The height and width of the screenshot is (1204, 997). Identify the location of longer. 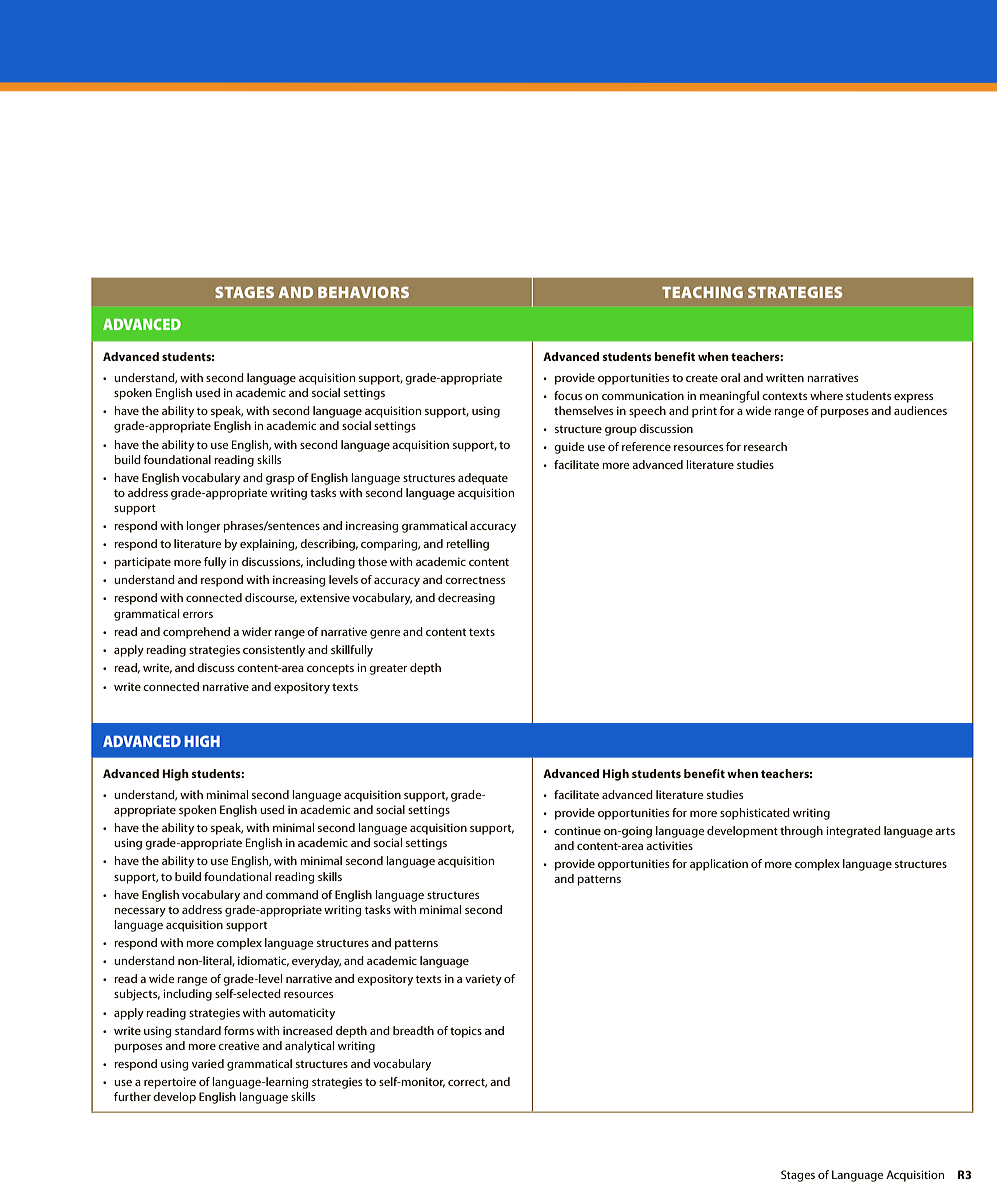
(203, 527).
